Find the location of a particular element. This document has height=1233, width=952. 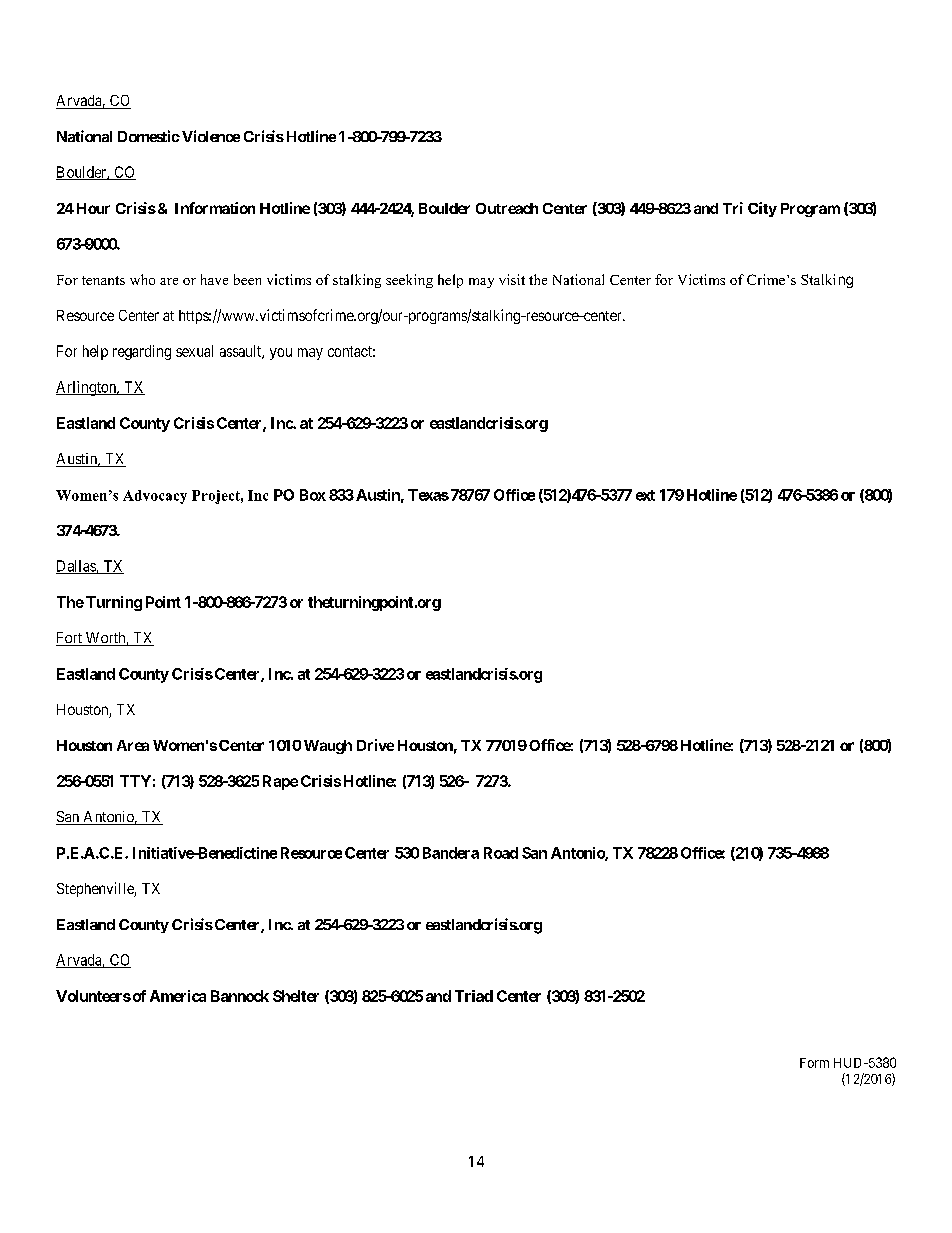

Texas is located at coordinates (428, 495).
